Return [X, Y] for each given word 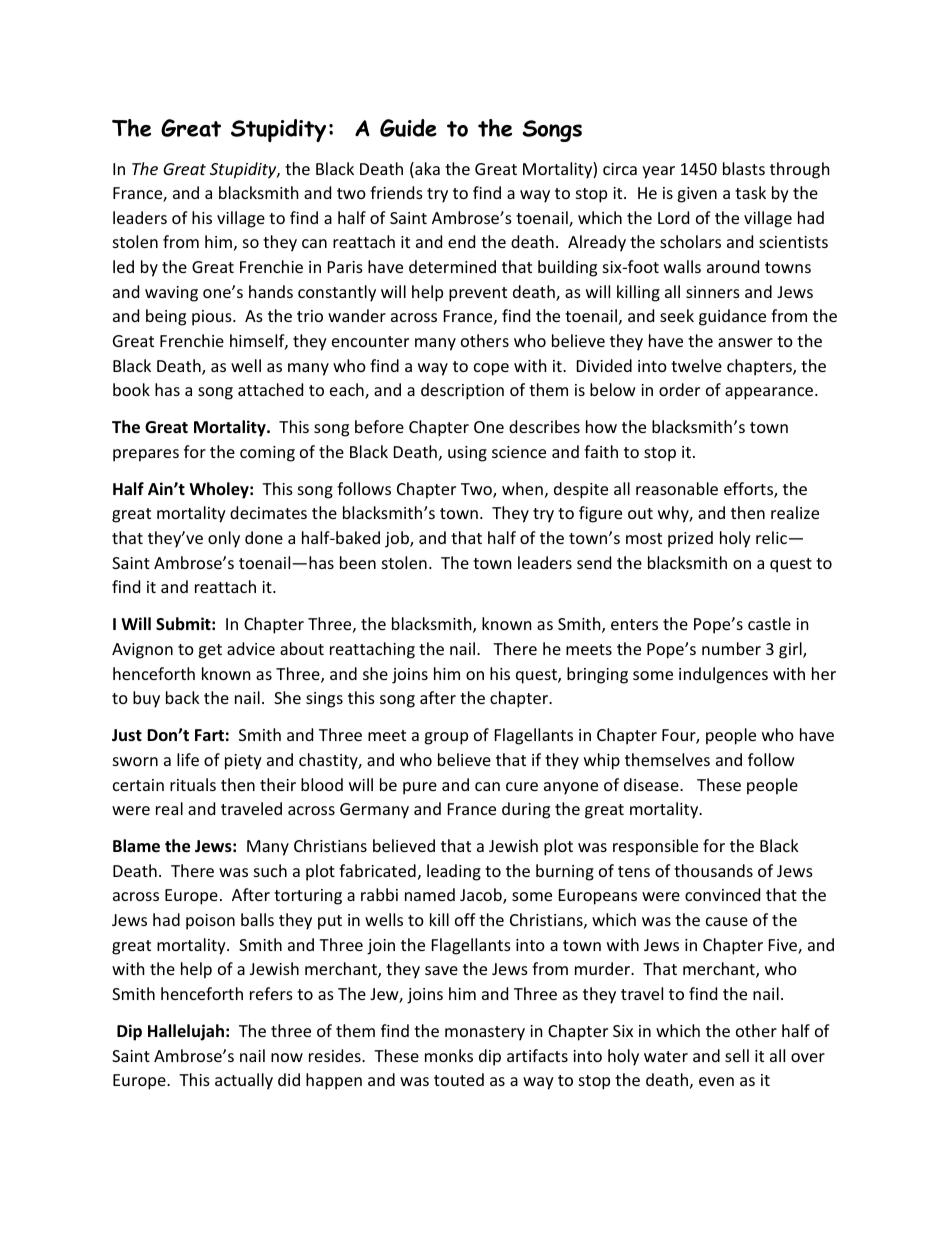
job [398, 539]
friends [396, 192]
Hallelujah [186, 1032]
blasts [744, 168]
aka [426, 170]
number [731, 648]
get [210, 651]
